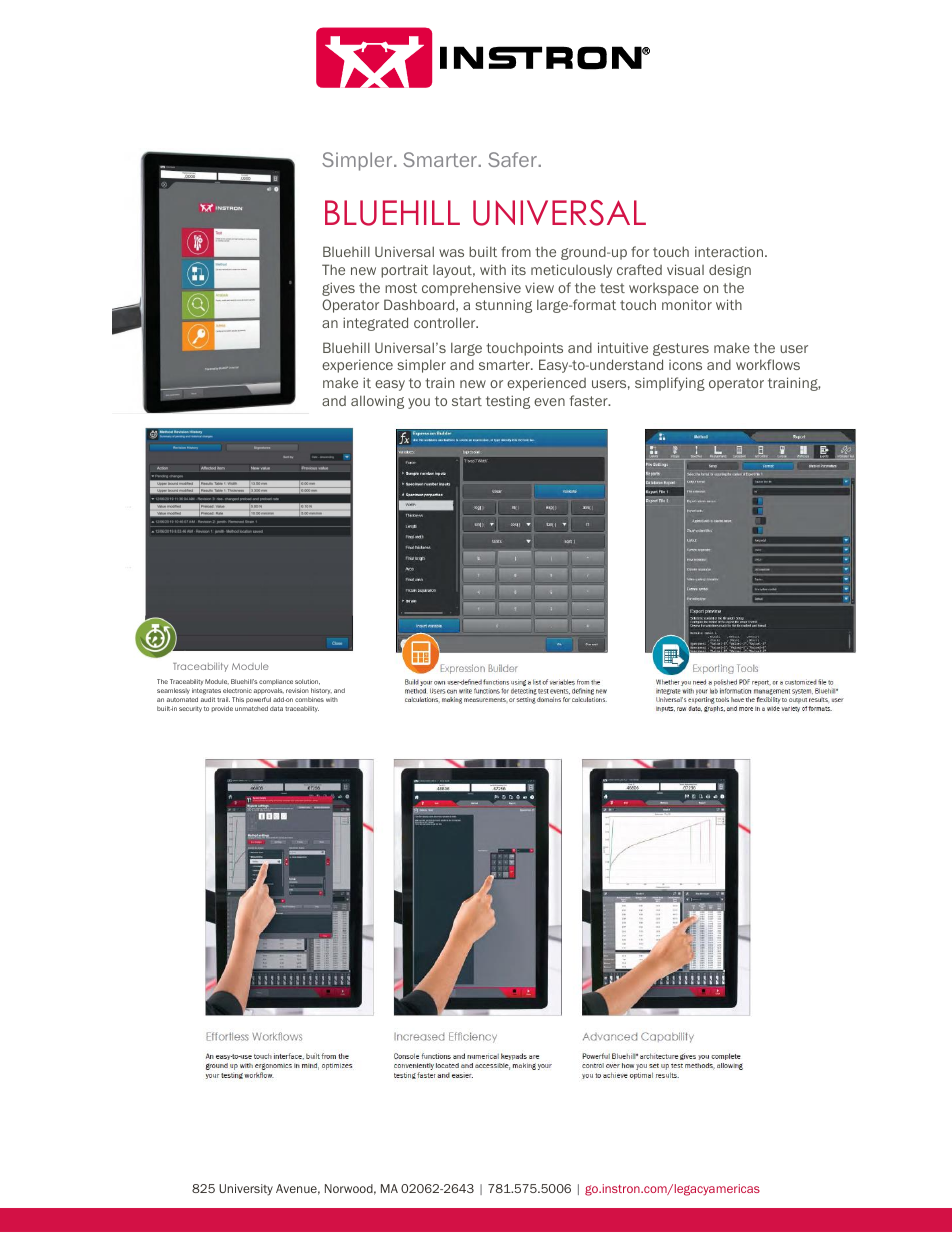 The image size is (952, 1233). Describe the element at coordinates (338, 289) in the page. I see `gives` at that location.
